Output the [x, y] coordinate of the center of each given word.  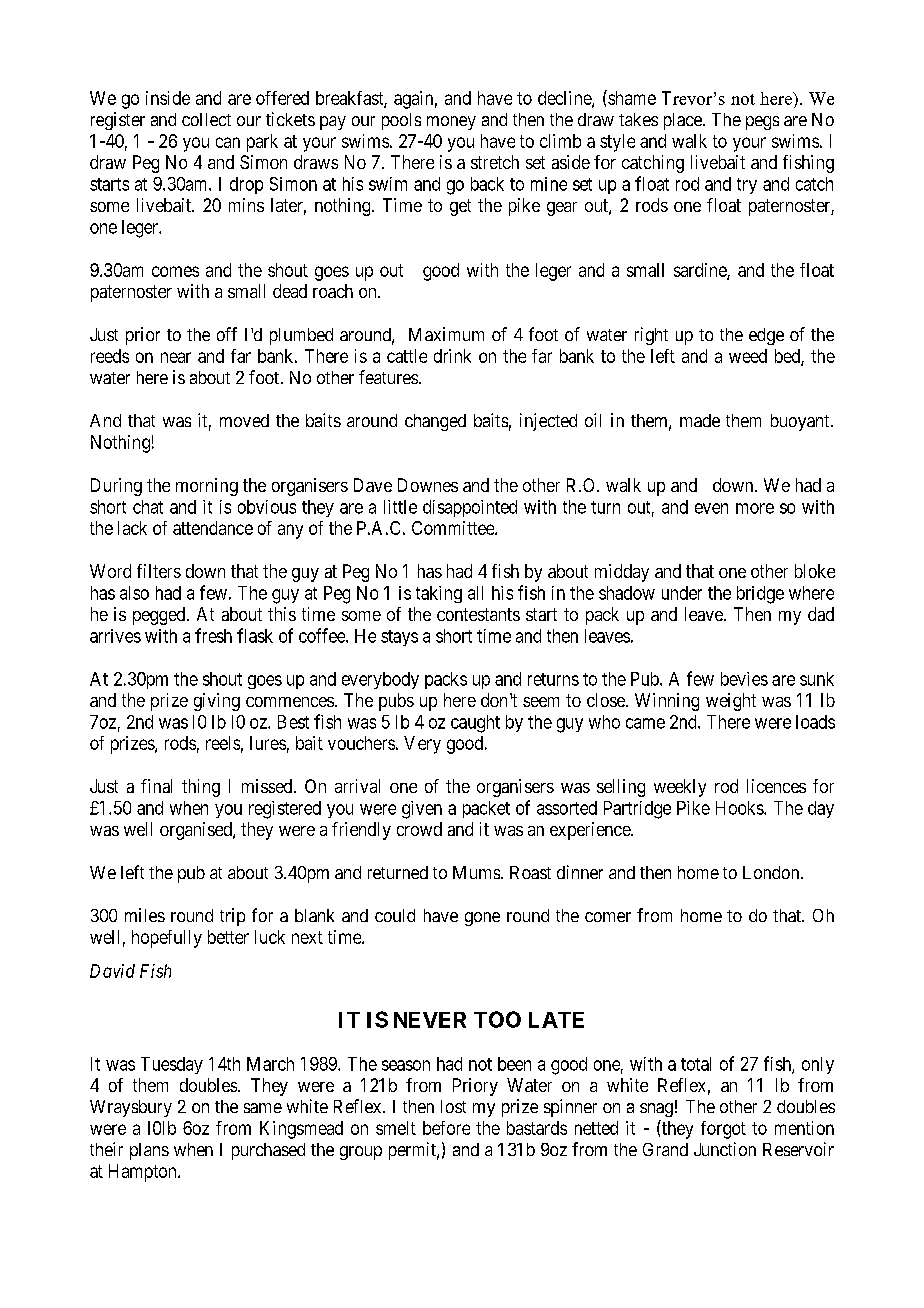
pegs [762, 123]
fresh [213, 635]
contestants [478, 614]
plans [149, 1151]
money [451, 123]
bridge [760, 595]
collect [206, 119]
